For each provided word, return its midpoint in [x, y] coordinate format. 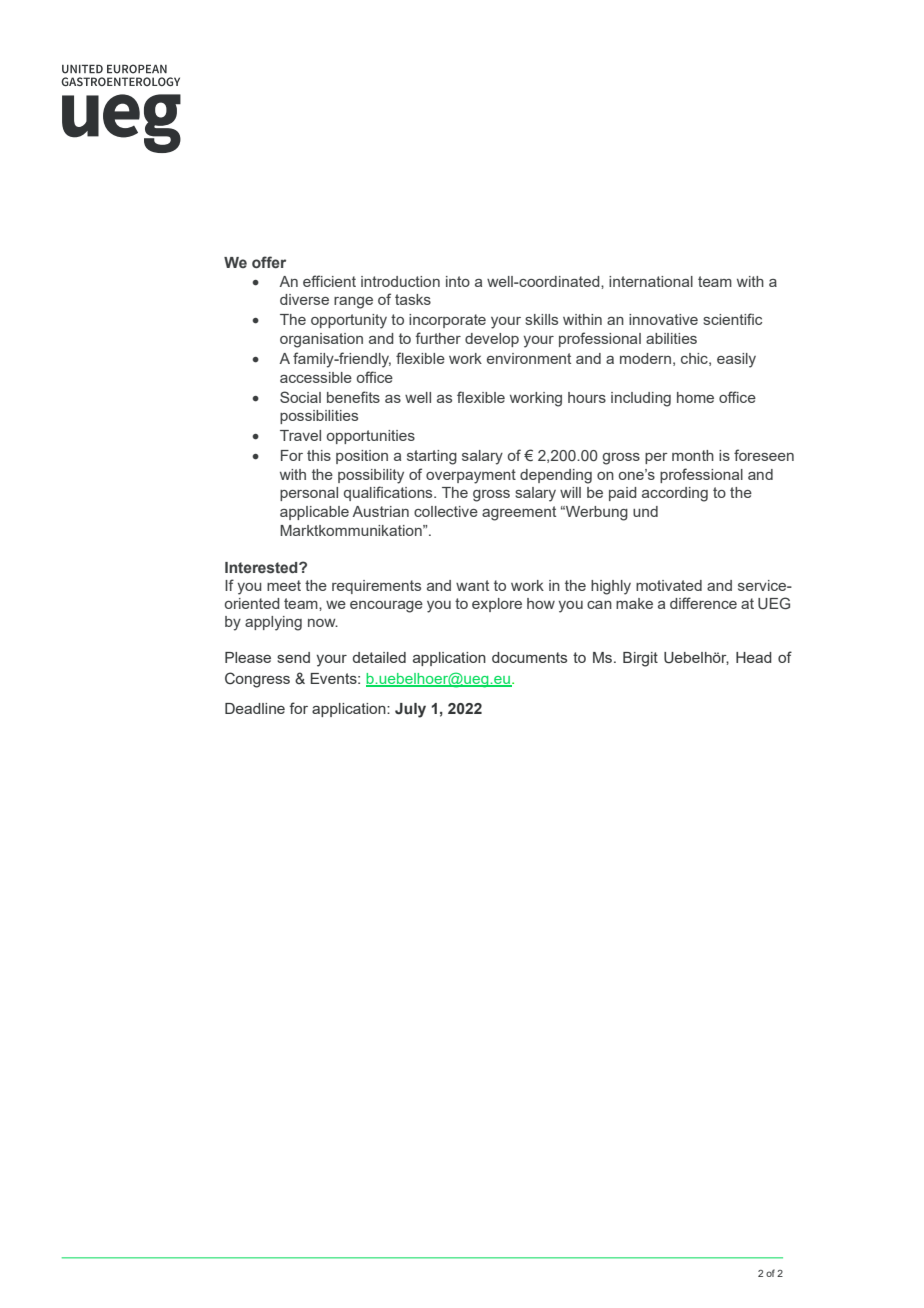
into [458, 281]
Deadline [255, 708]
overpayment [471, 476]
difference [703, 603]
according [675, 494]
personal [309, 494]
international [651, 281]
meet [284, 585]
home [695, 397]
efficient [329, 281]
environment [529, 358]
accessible [316, 377]
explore [497, 605]
